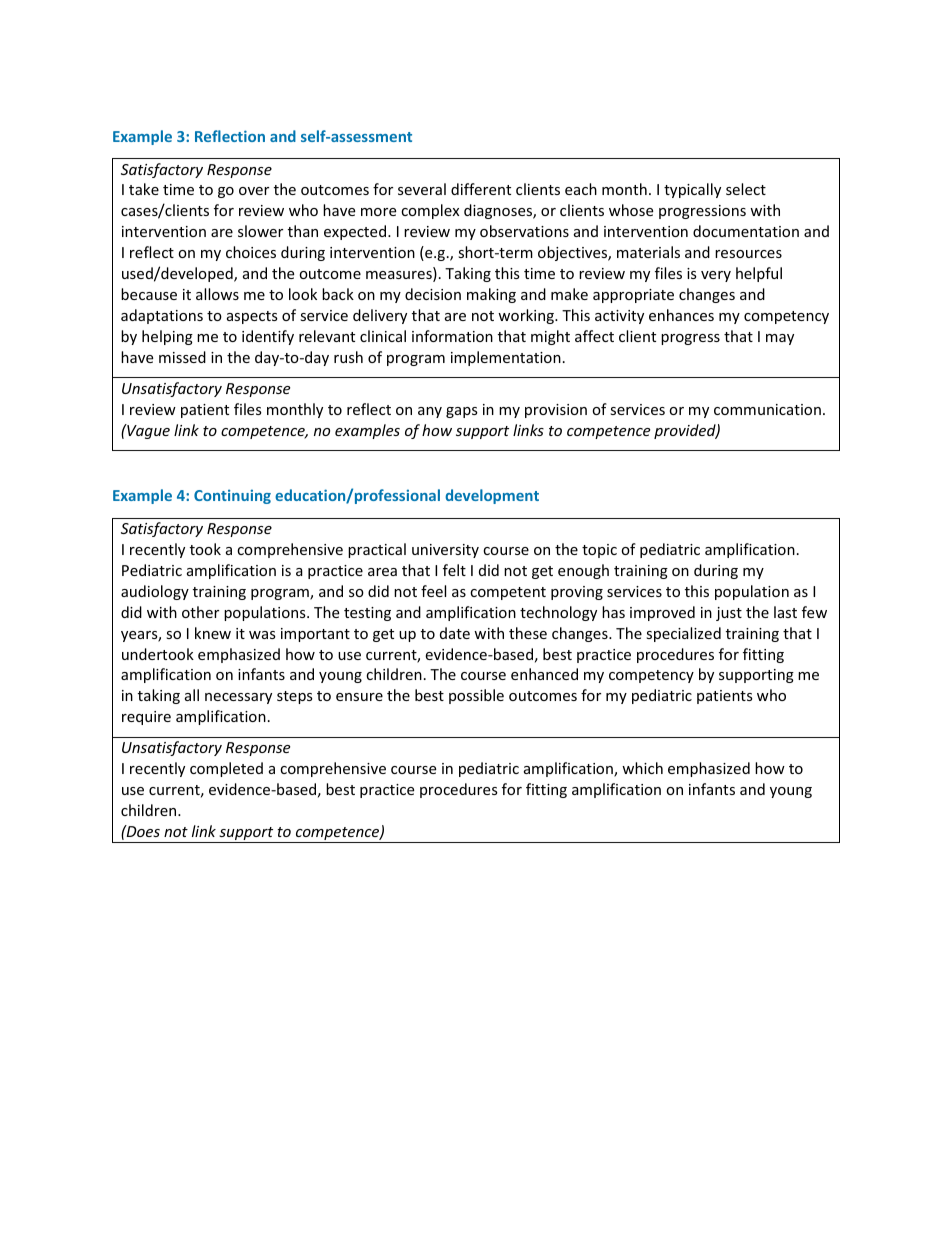 The width and height of the screenshot is (952, 1233). Describe the element at coordinates (767, 409) in the screenshot. I see `communication` at that location.
